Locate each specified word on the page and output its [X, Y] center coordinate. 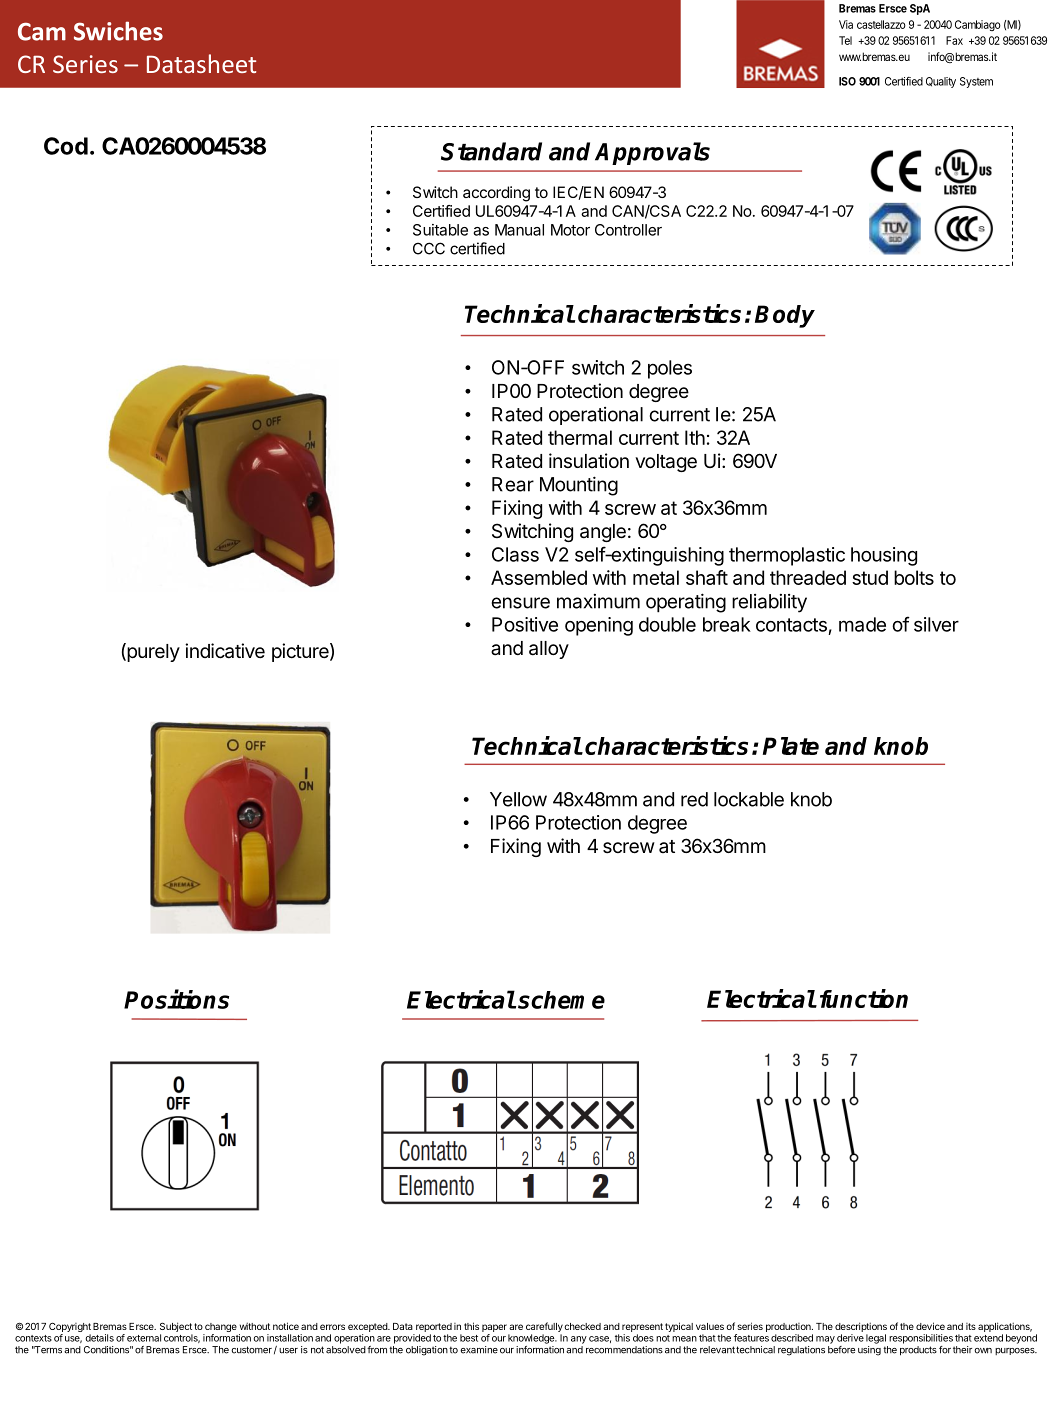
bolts [914, 577]
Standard [491, 151]
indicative [225, 651]
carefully [544, 1327]
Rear [513, 484]
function [864, 998]
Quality [941, 82]
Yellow [518, 799]
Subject [176, 1327]
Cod [66, 146]
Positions [176, 999]
